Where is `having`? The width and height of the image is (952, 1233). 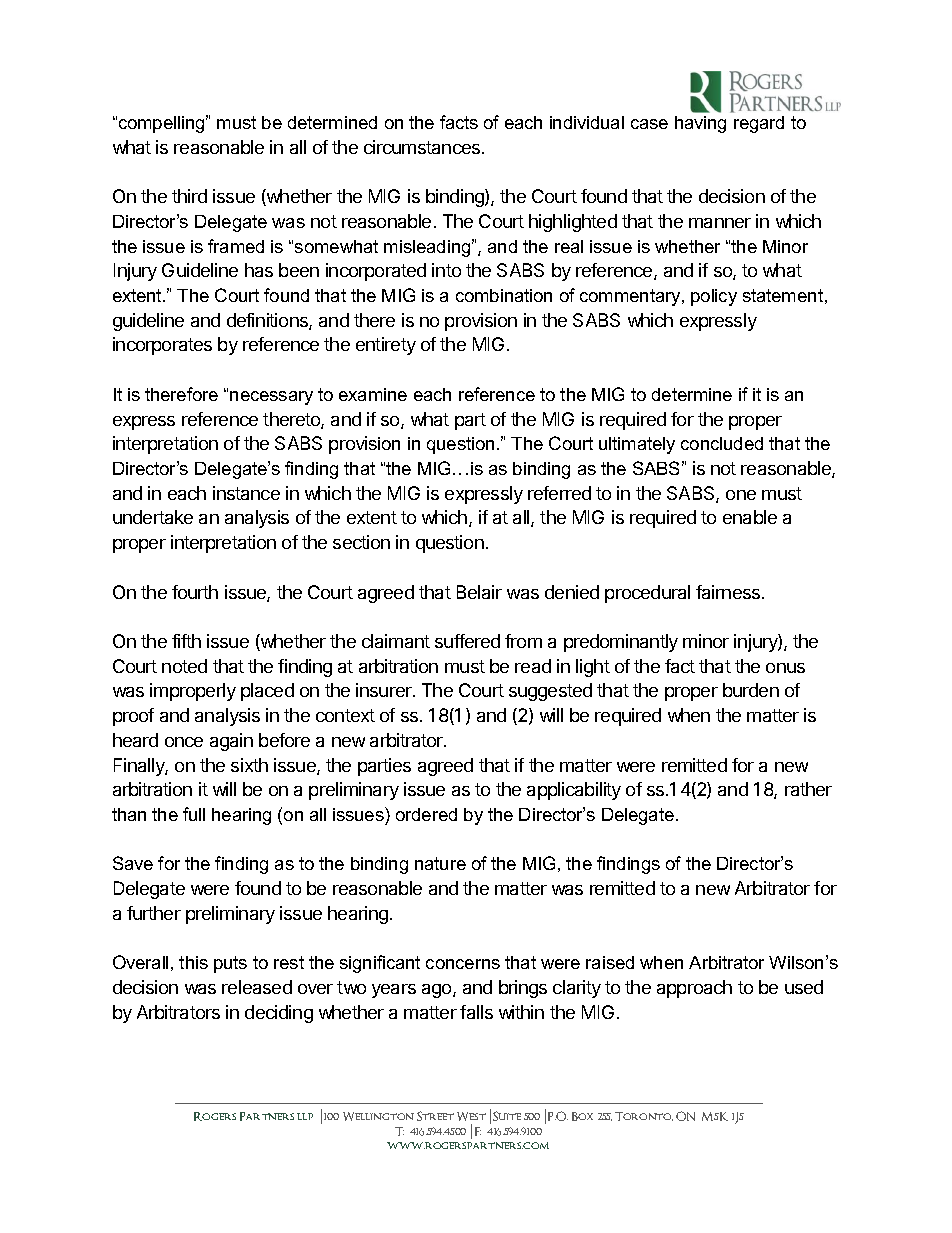
having is located at coordinates (700, 124).
